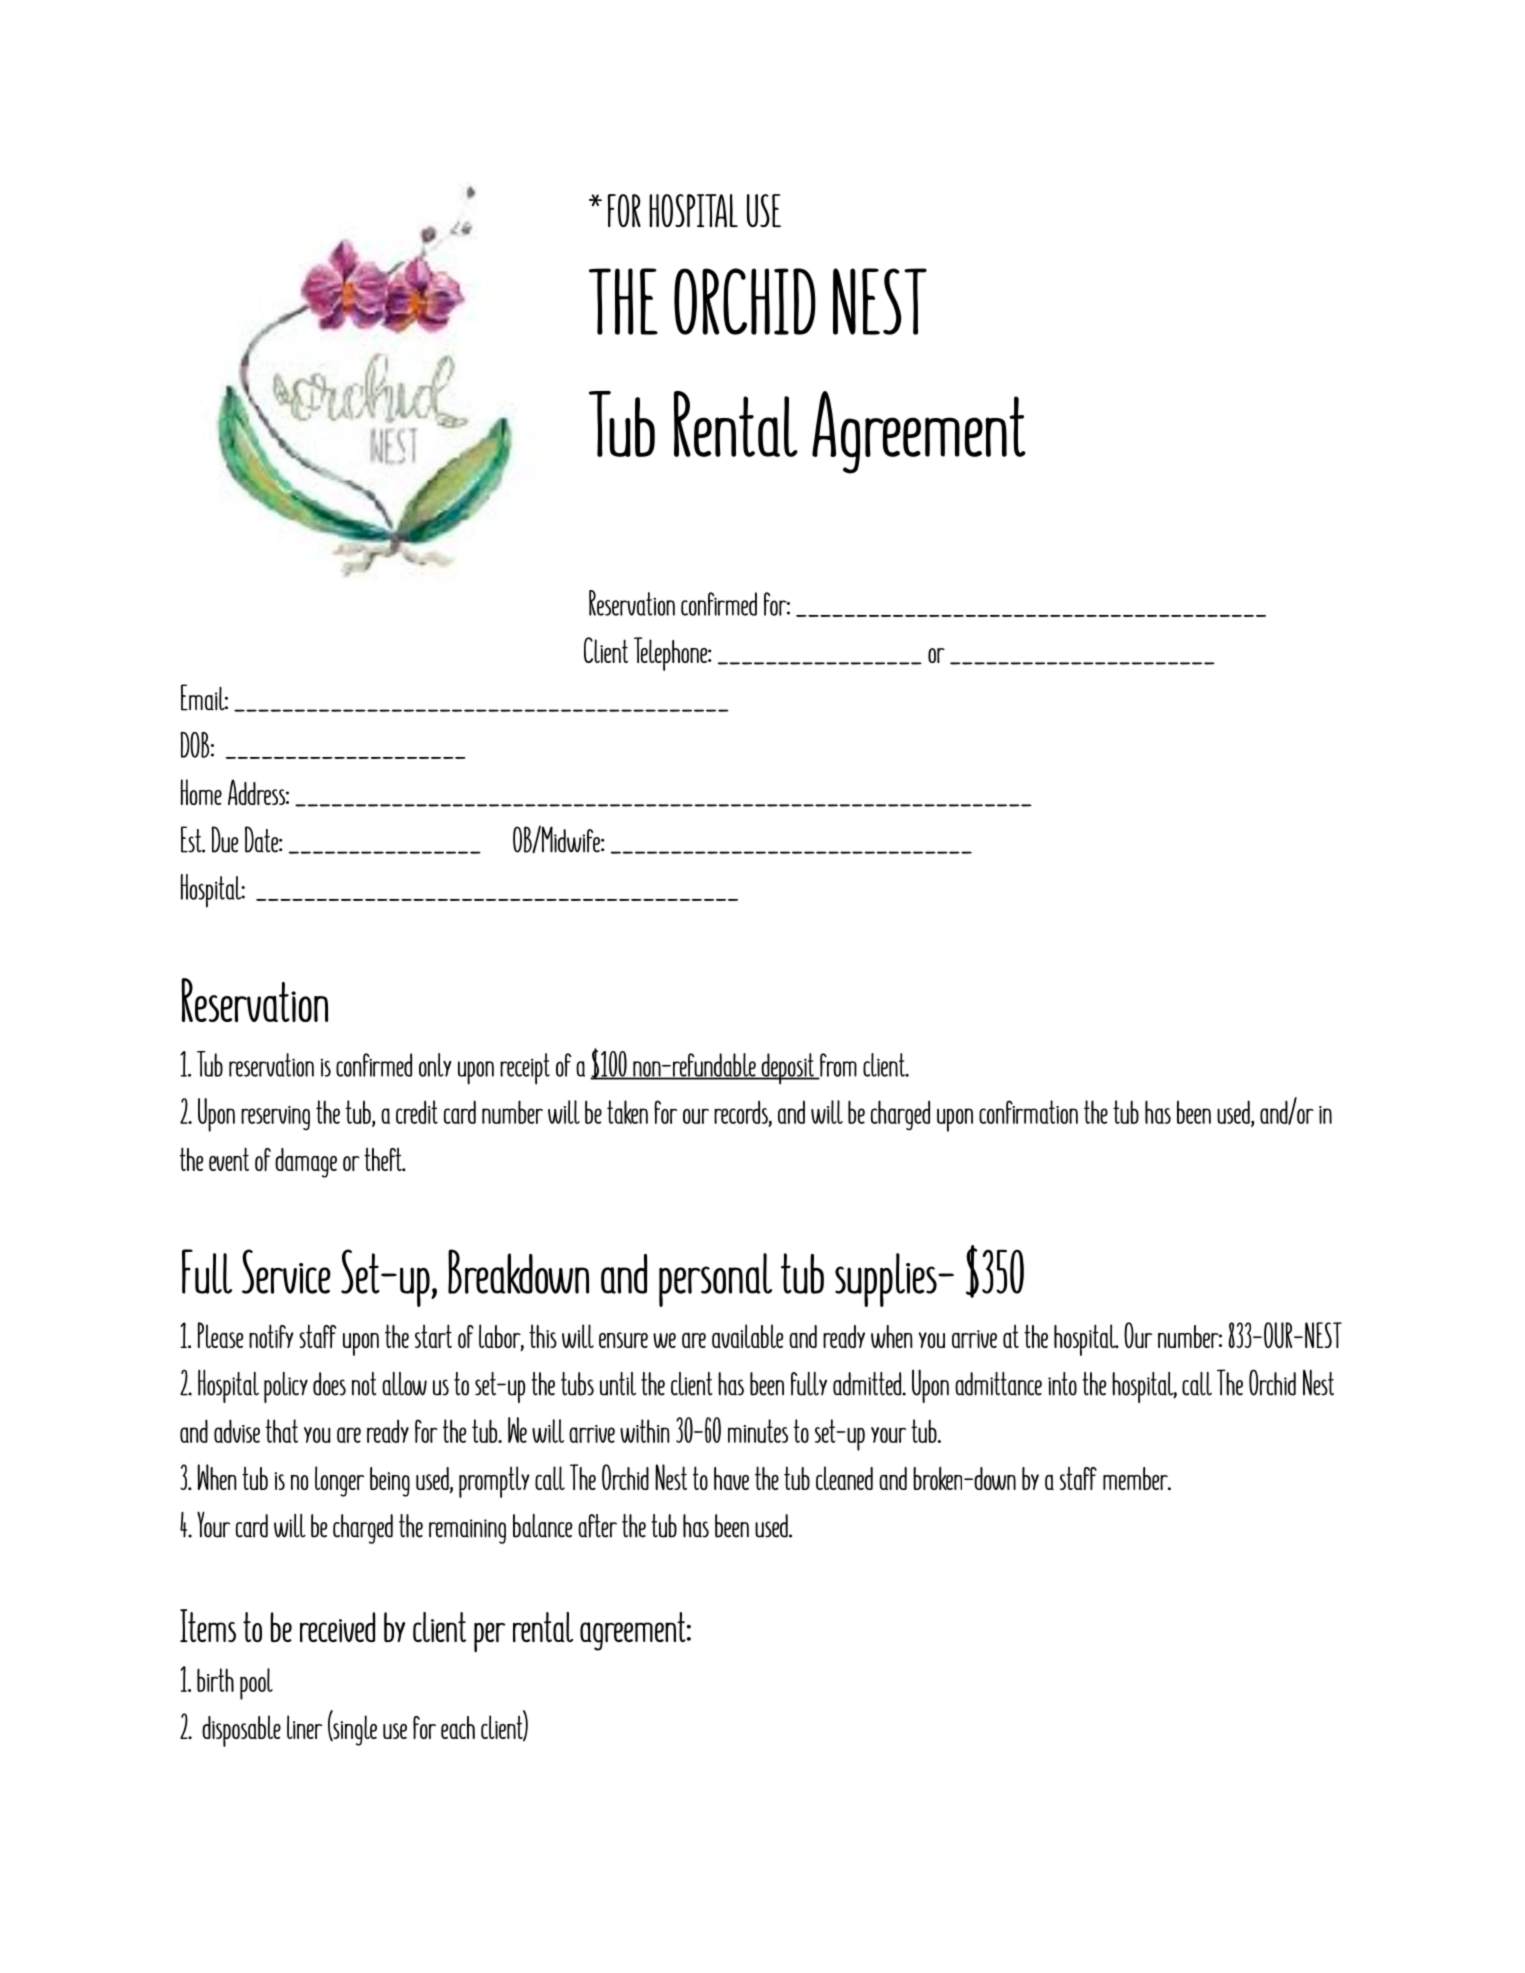 Image resolution: width=1525 pixels, height=1973 pixels. I want to click on Due, so click(224, 839).
